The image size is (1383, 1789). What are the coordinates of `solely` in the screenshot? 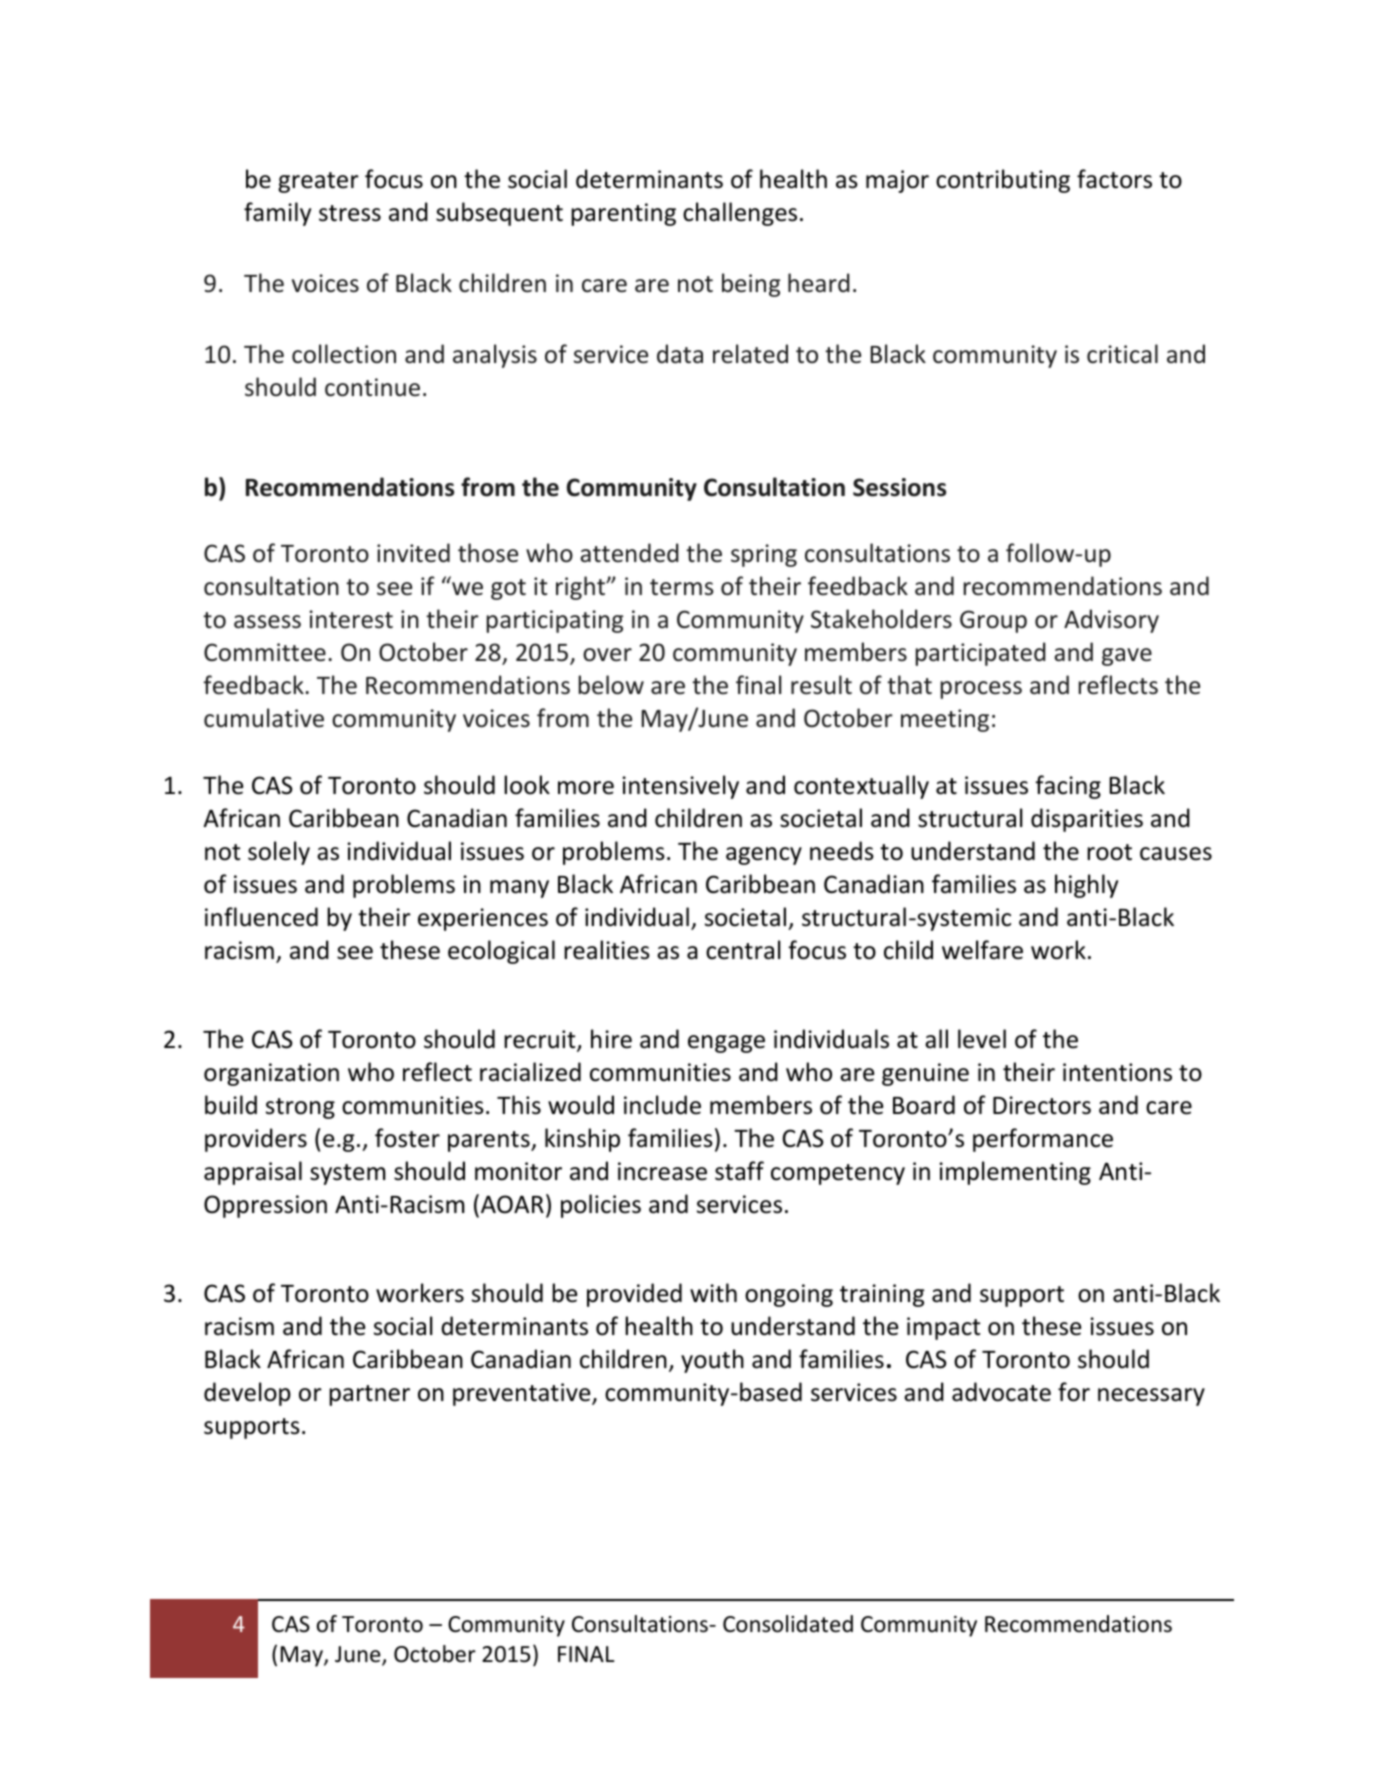 It's located at (279, 853).
